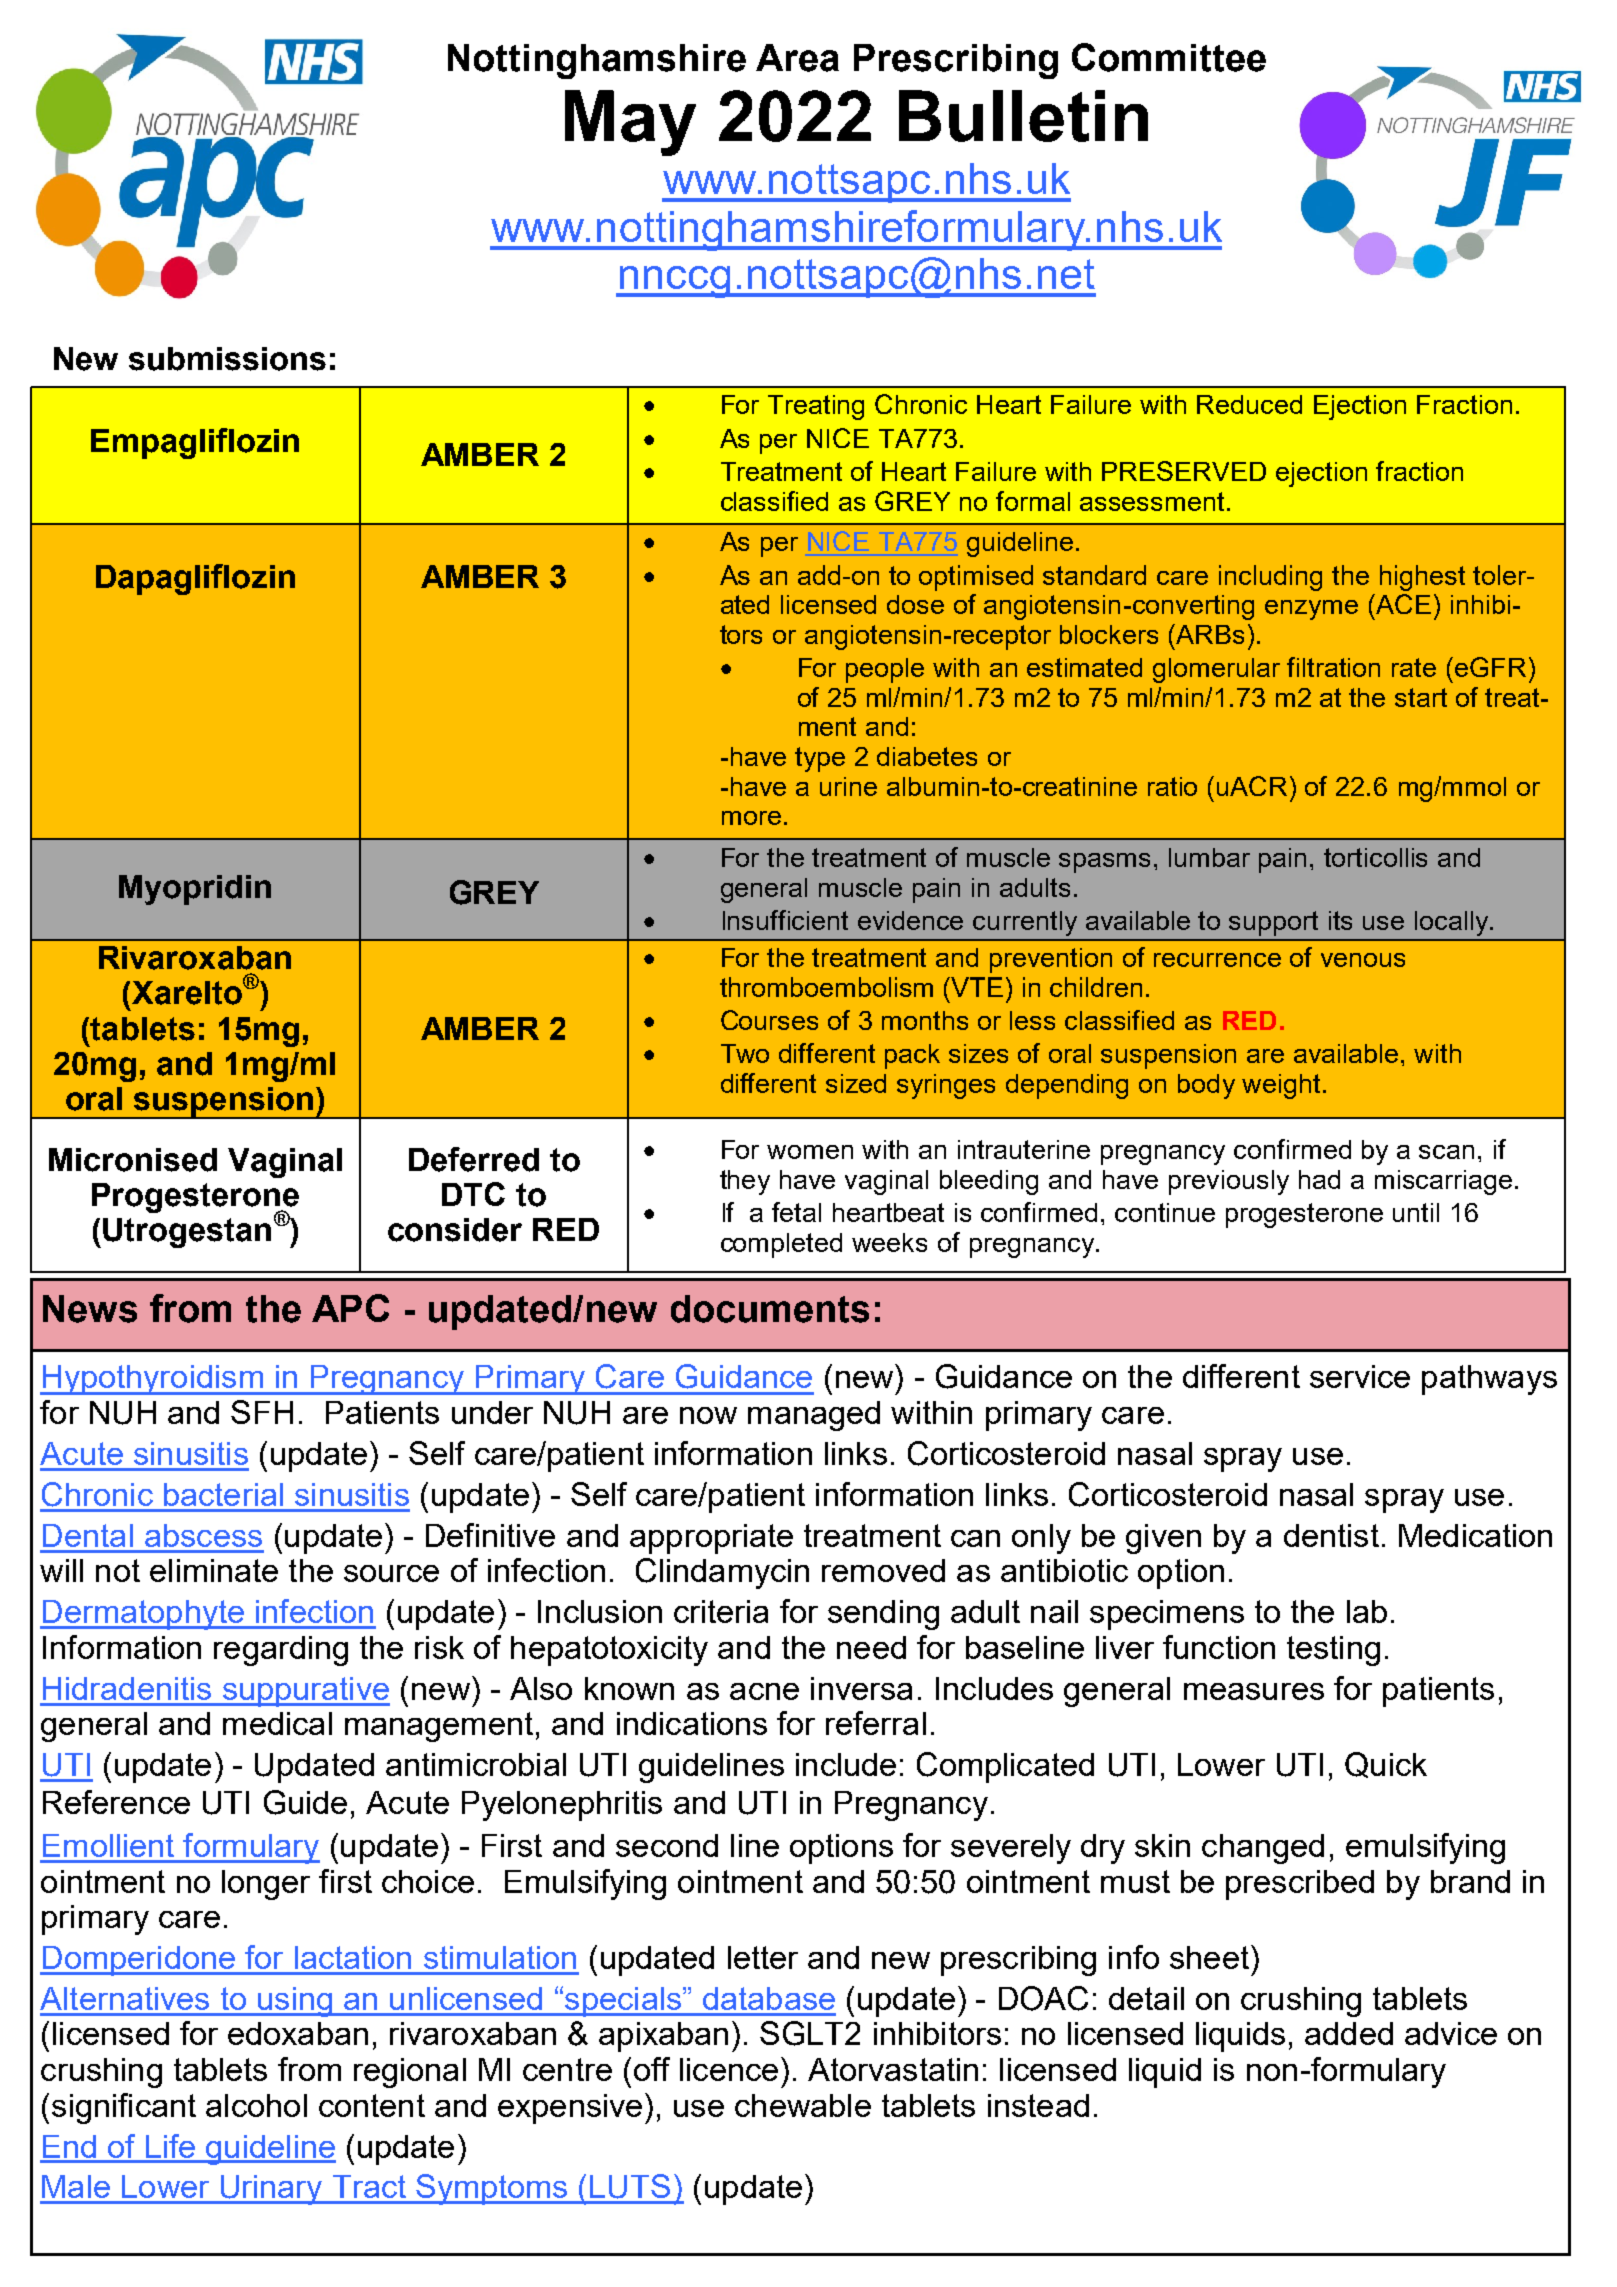 The height and width of the document is (2287, 1617). Describe the element at coordinates (797, 58) in the document. I see `Area` at that location.
